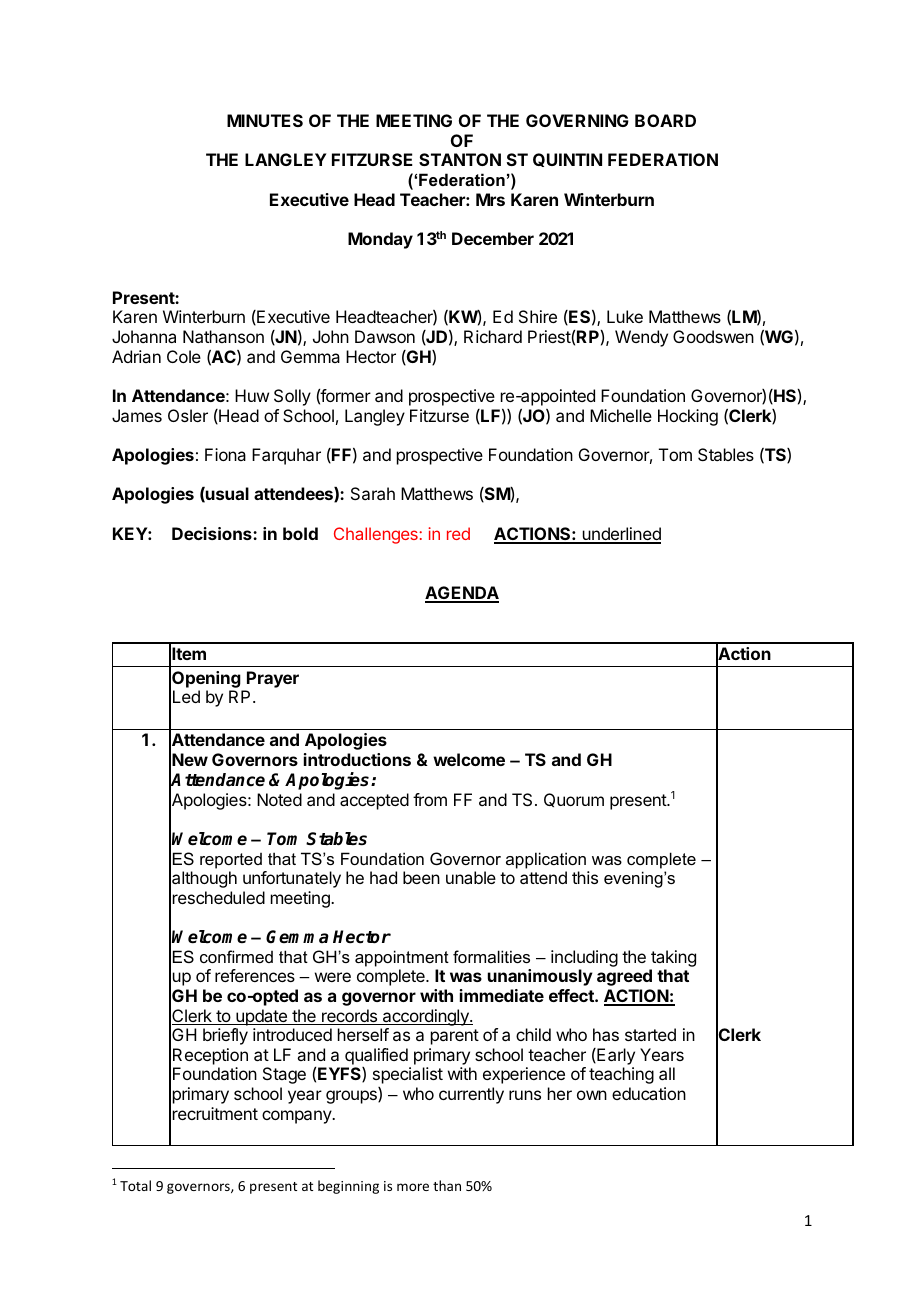 This page has height=1307, width=924. Describe the element at coordinates (585, 877) in the page. I see `this` at that location.
